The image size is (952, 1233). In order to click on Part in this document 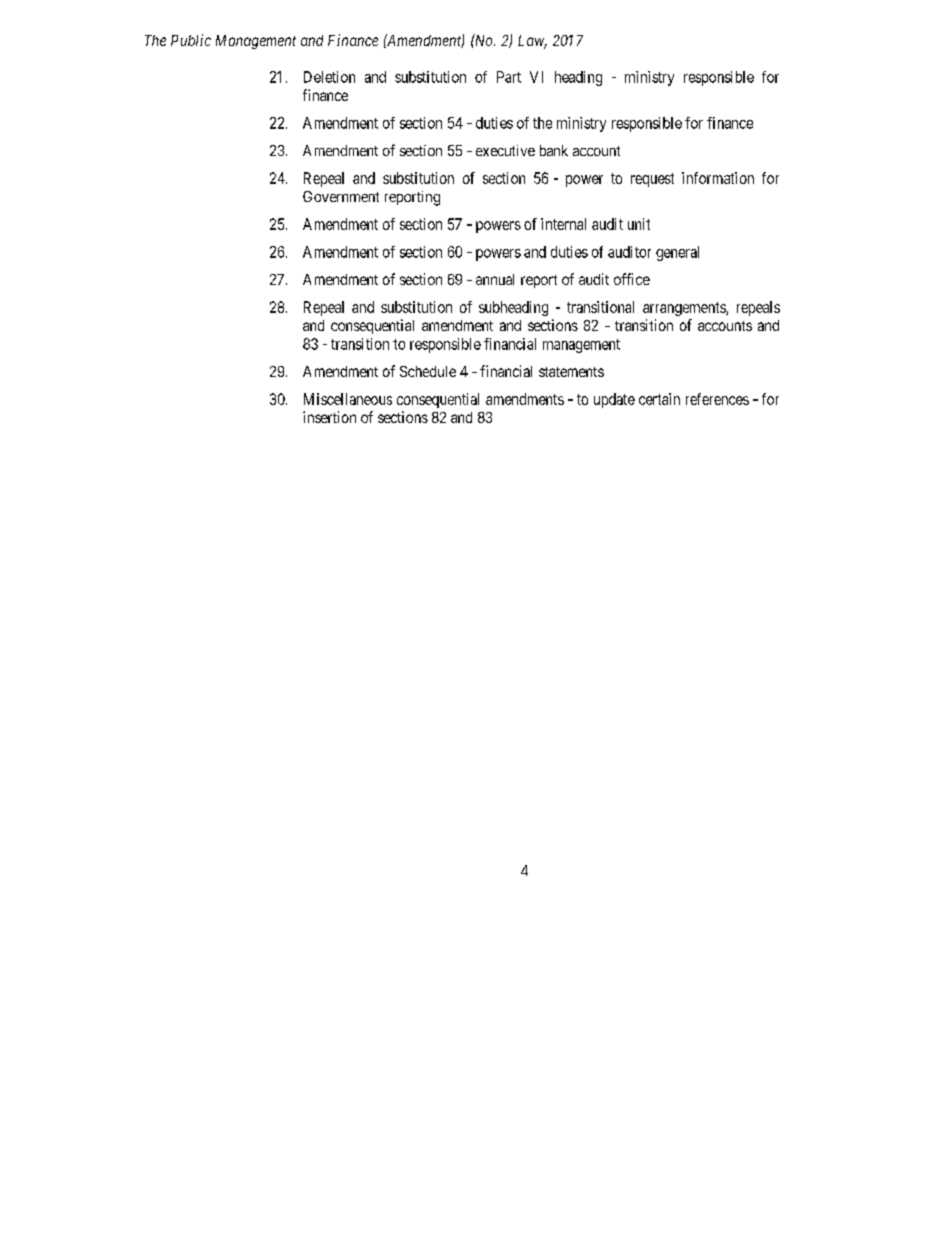, I will do `click(509, 77)`.
